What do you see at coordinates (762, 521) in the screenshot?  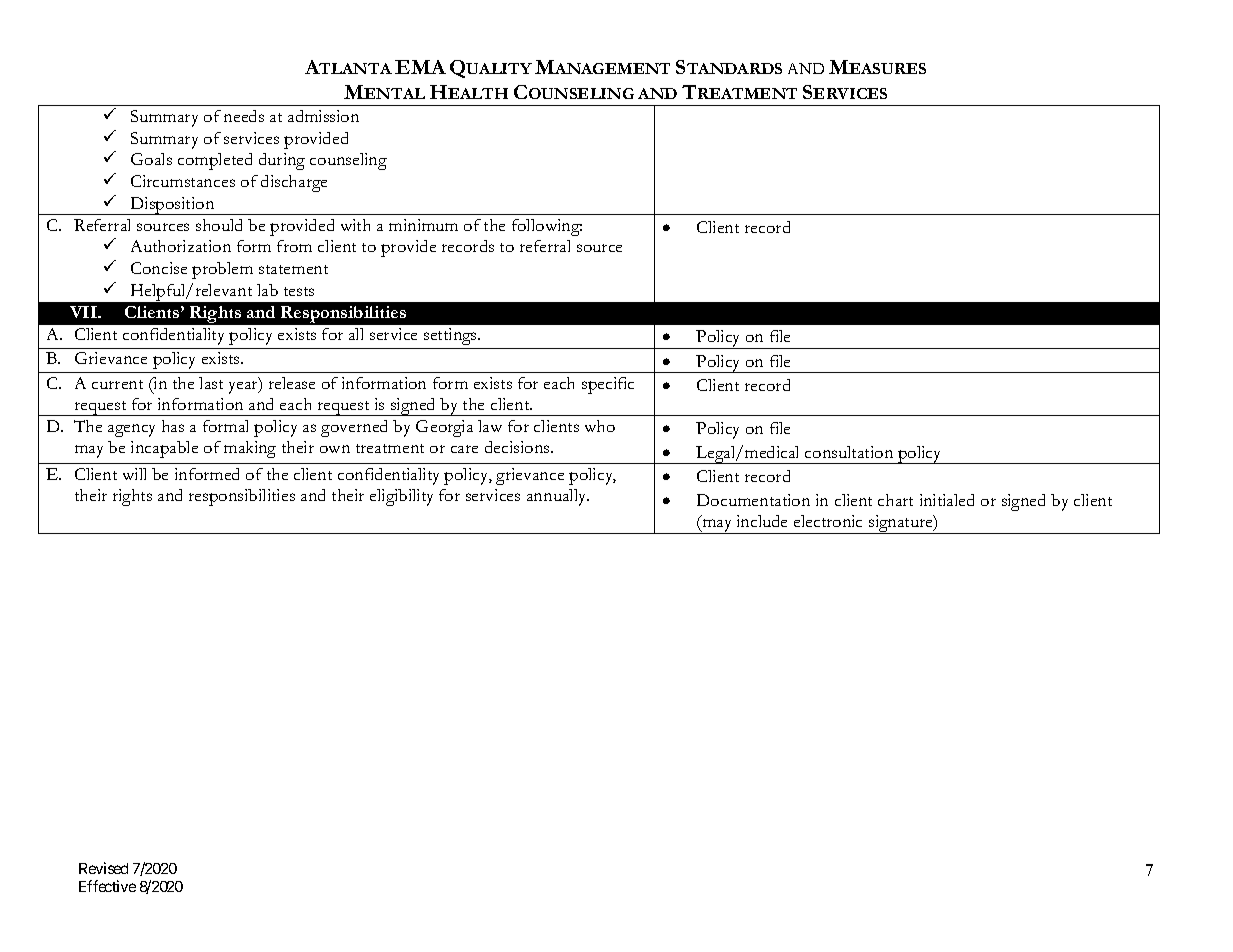 I see `include` at bounding box center [762, 521].
